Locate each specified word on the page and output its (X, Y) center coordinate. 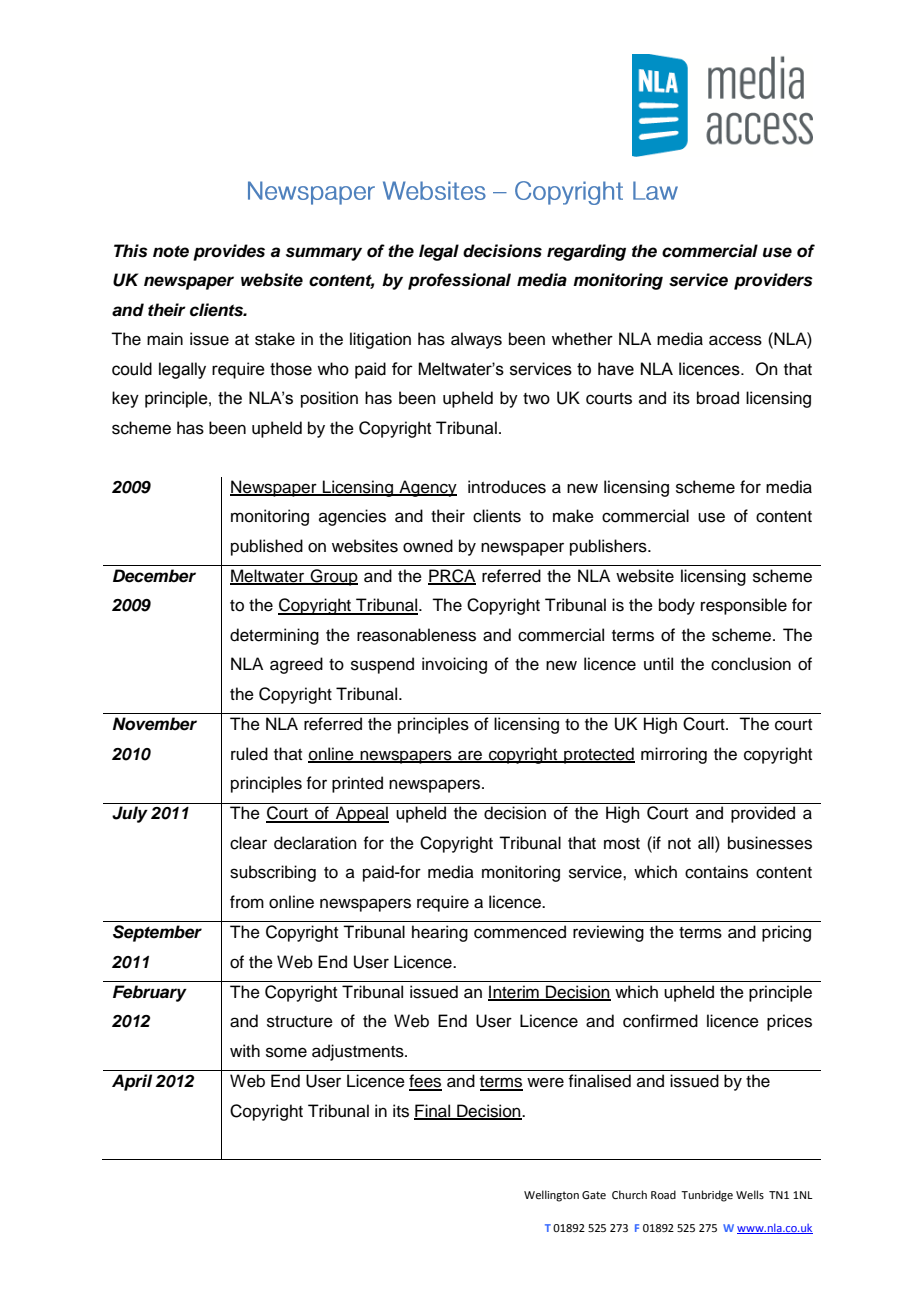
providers (773, 281)
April (132, 1082)
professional (459, 281)
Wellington (551, 1196)
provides (229, 252)
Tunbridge (707, 1196)
